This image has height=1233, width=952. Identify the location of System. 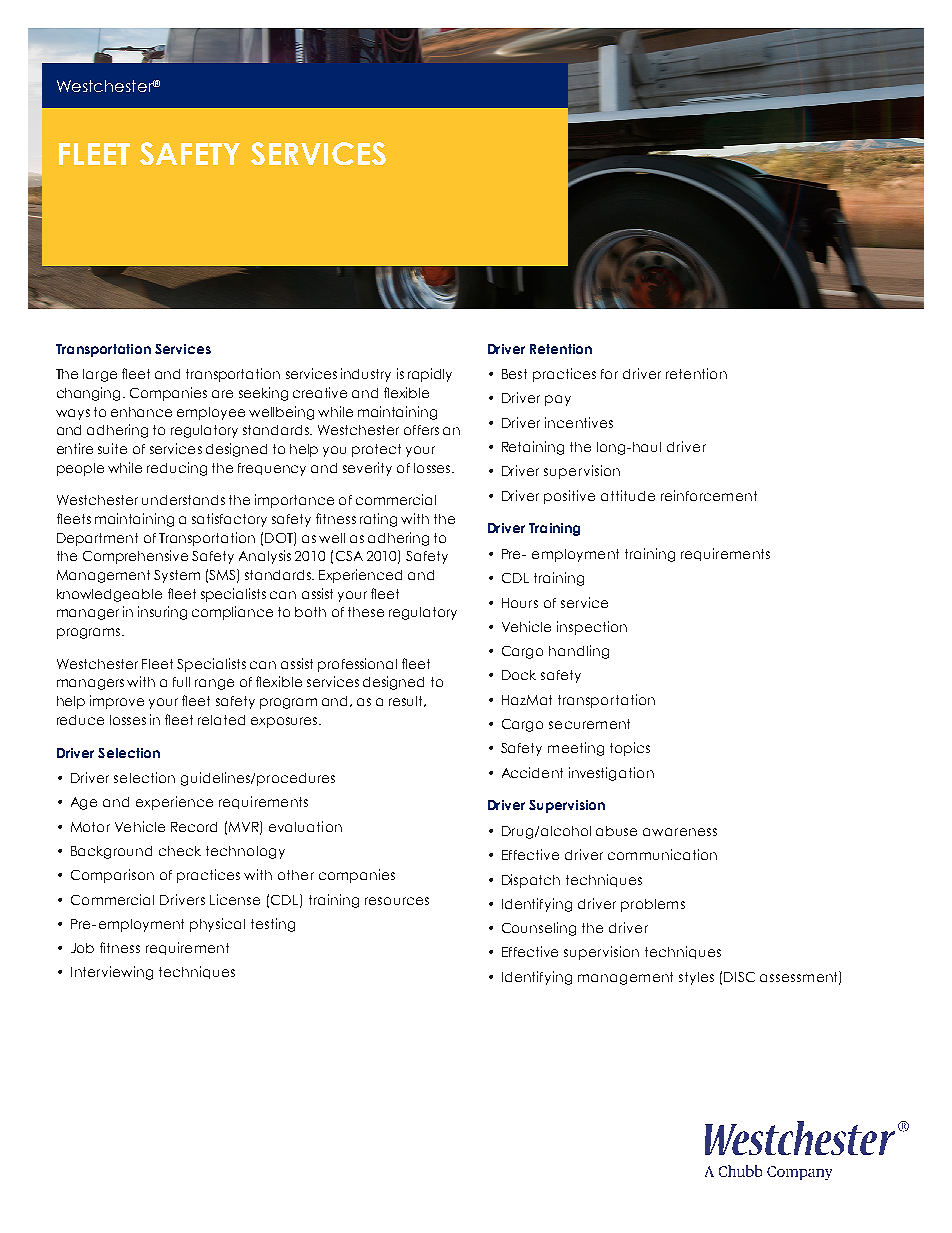
(177, 576).
